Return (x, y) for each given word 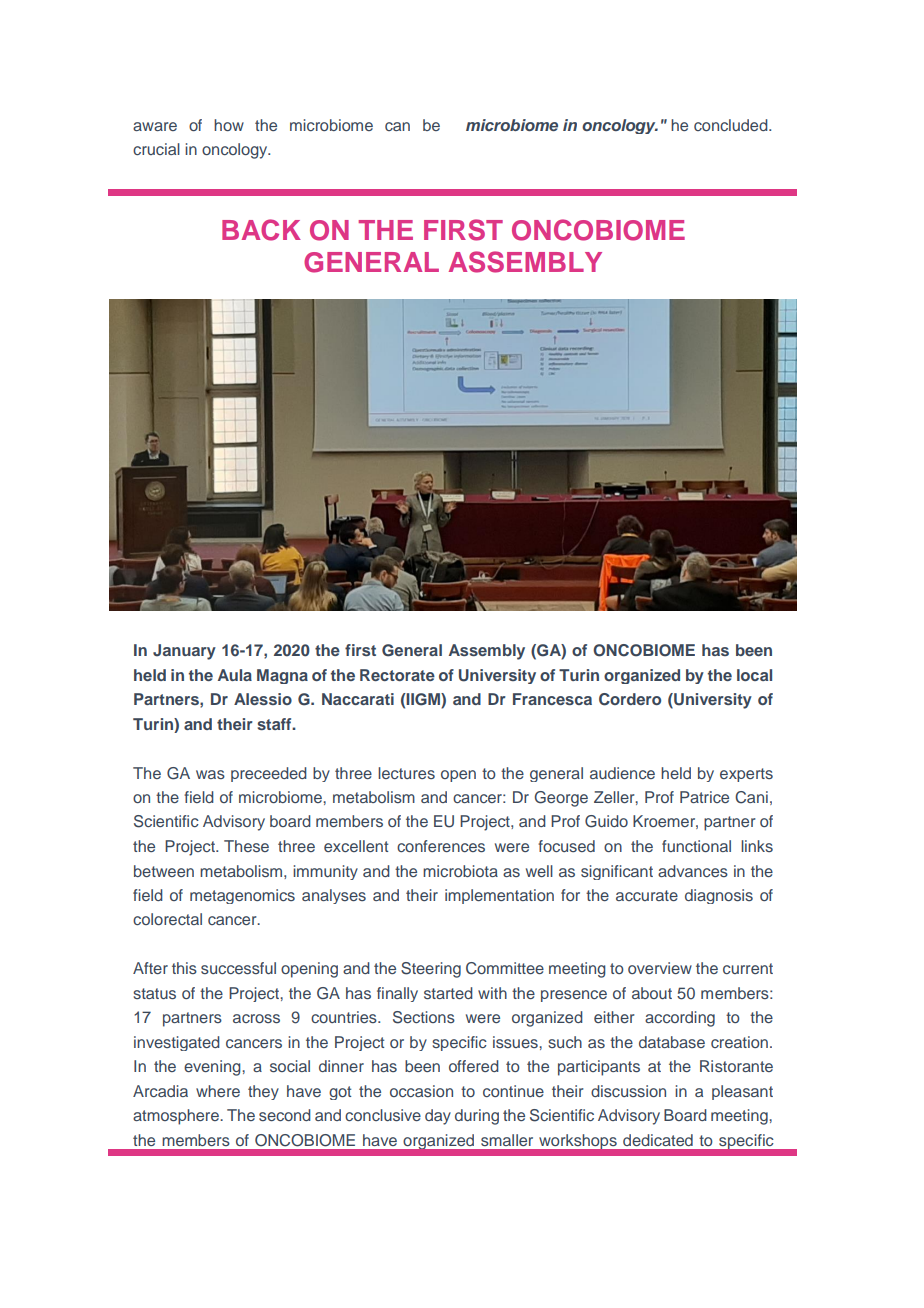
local (754, 675)
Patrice (704, 797)
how (229, 125)
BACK (261, 230)
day (438, 1117)
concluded (732, 125)
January (184, 652)
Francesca (552, 699)
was (210, 774)
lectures (406, 773)
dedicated (658, 1140)
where (218, 1091)
